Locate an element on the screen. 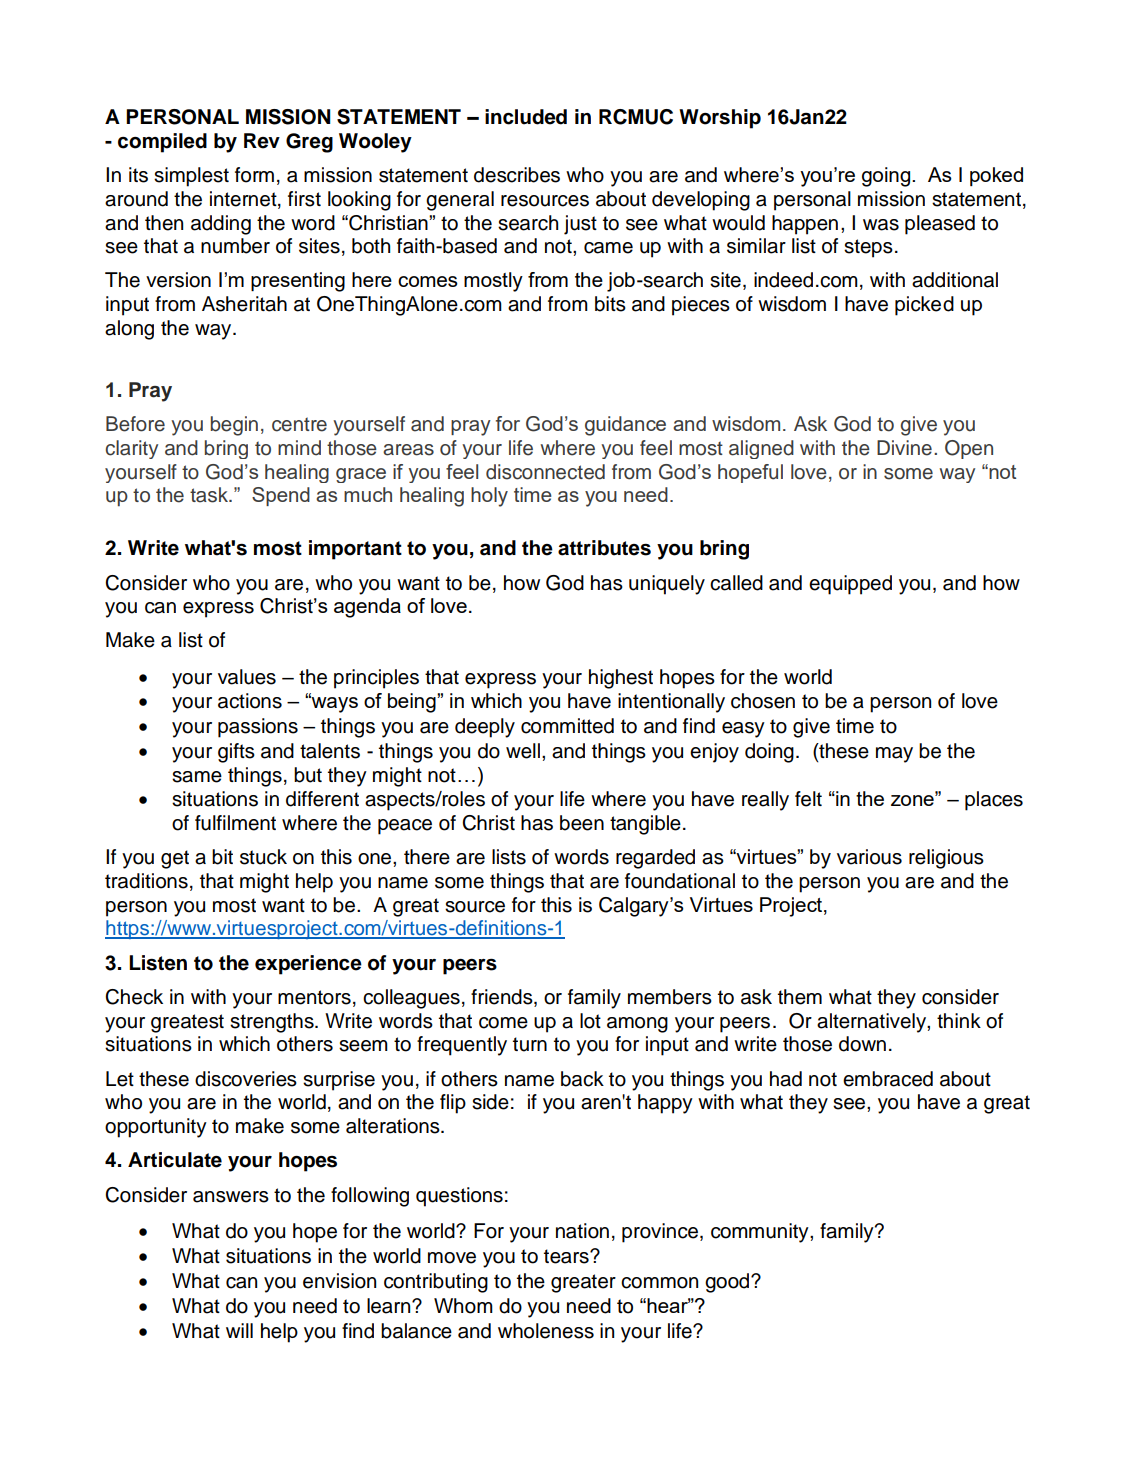 This screenshot has width=1136, height=1470. committed is located at coordinates (567, 726).
